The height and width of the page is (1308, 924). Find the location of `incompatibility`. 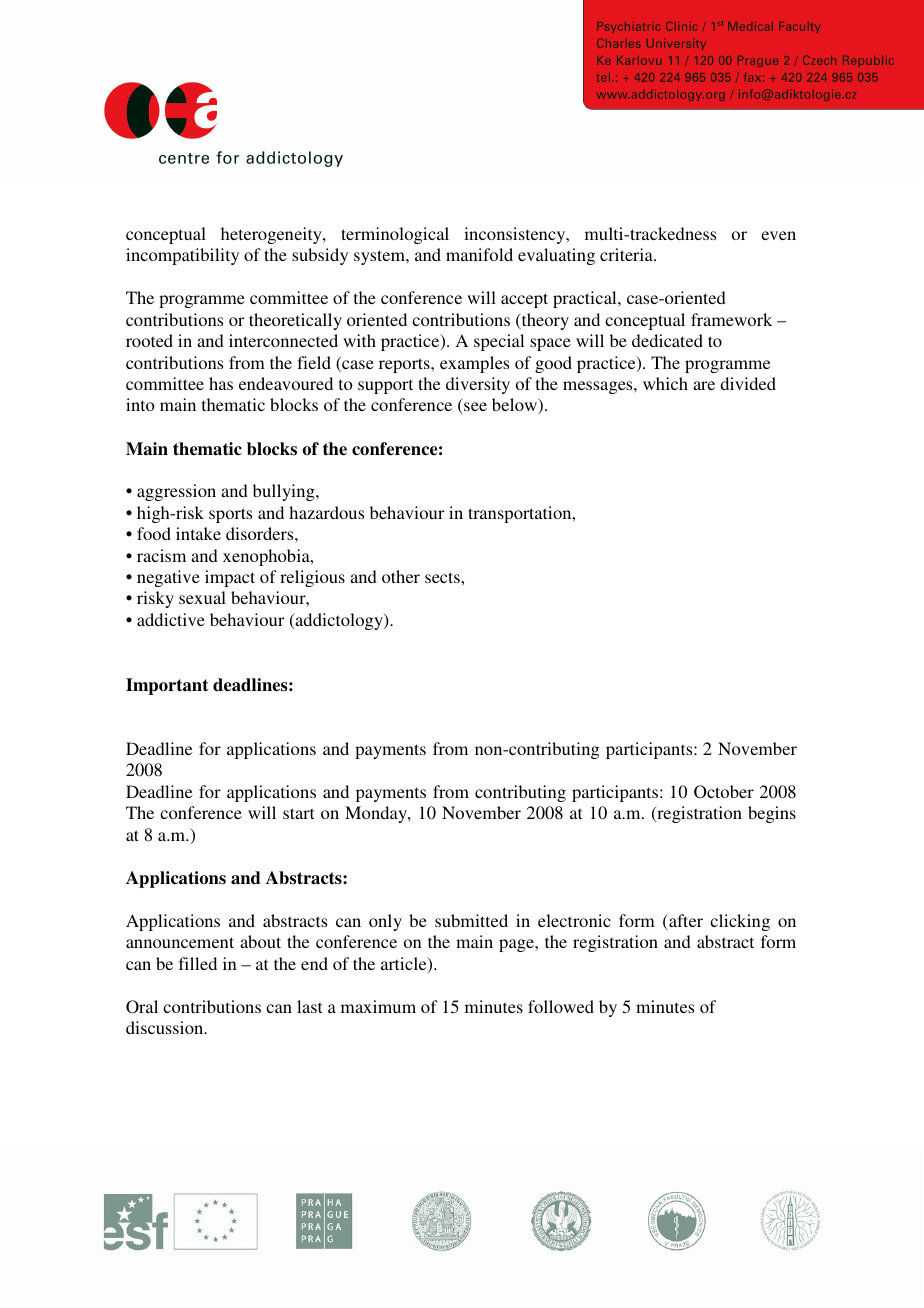

incompatibility is located at coordinates (182, 256).
